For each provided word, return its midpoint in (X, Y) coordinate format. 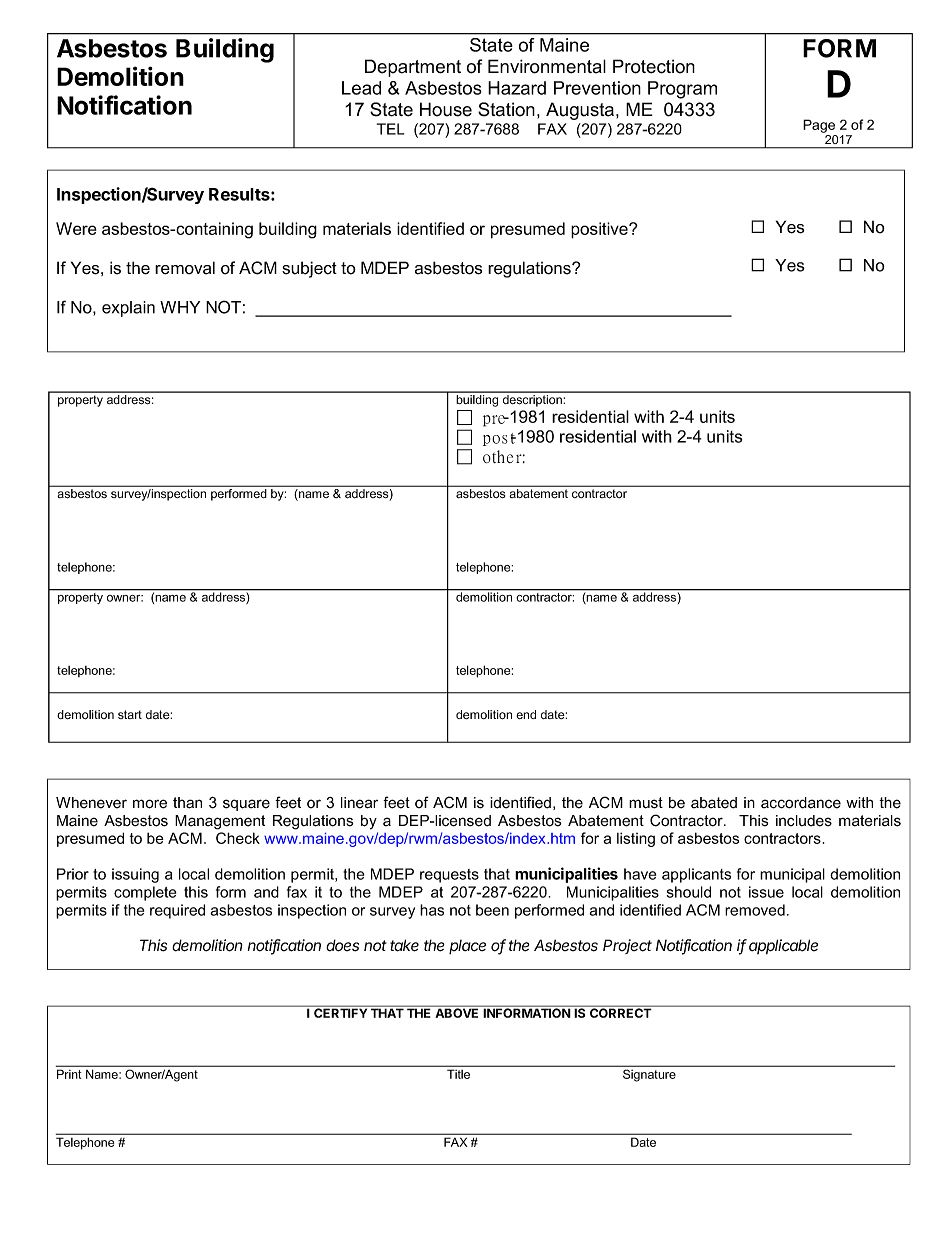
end (526, 714)
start (130, 714)
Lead (361, 88)
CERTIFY (340, 1012)
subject (309, 269)
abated (714, 803)
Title (458, 1074)
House (446, 109)
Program (682, 90)
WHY (180, 307)
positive (600, 230)
